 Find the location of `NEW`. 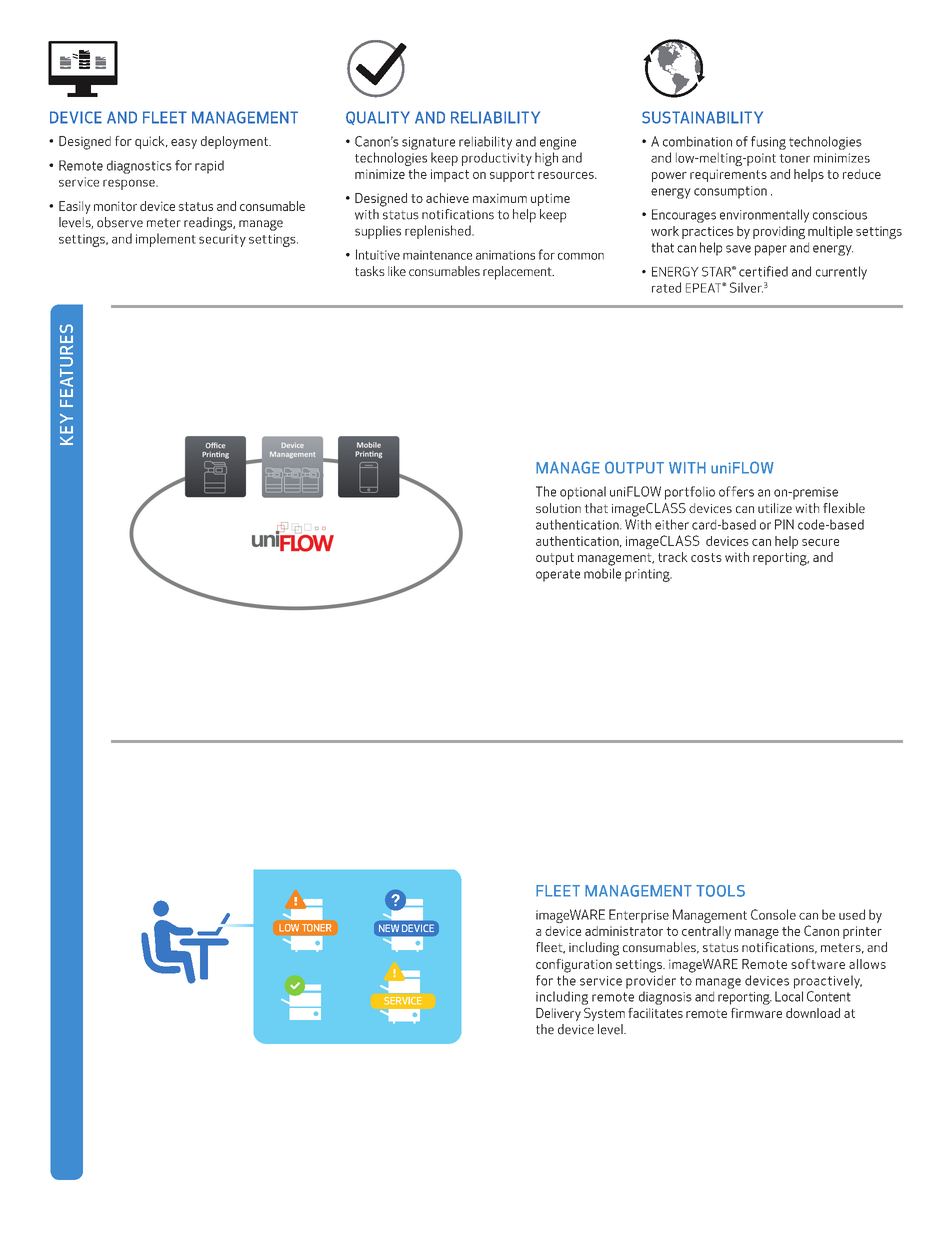

NEW is located at coordinates (389, 928).
